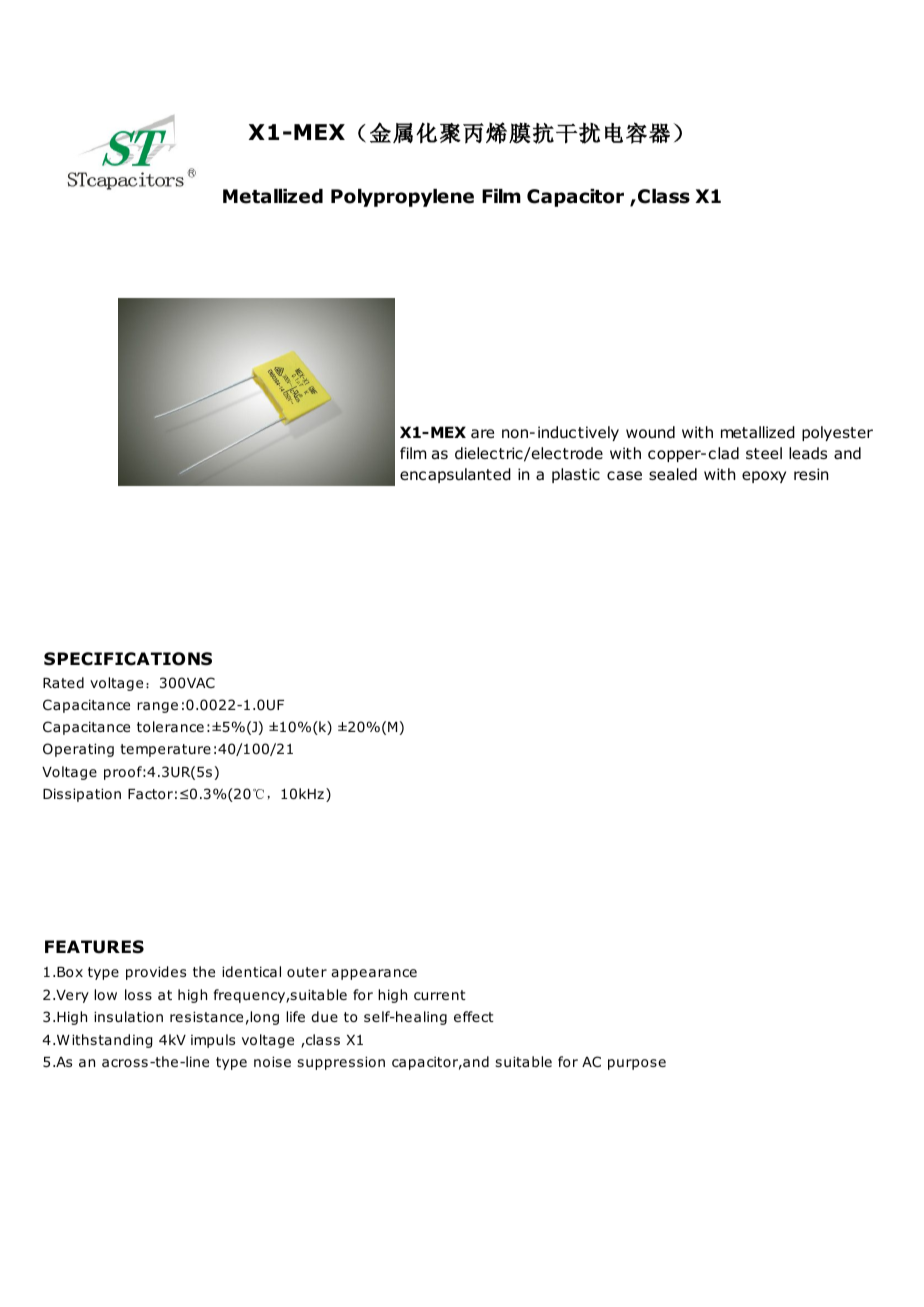  I want to click on epoxy, so click(764, 477).
